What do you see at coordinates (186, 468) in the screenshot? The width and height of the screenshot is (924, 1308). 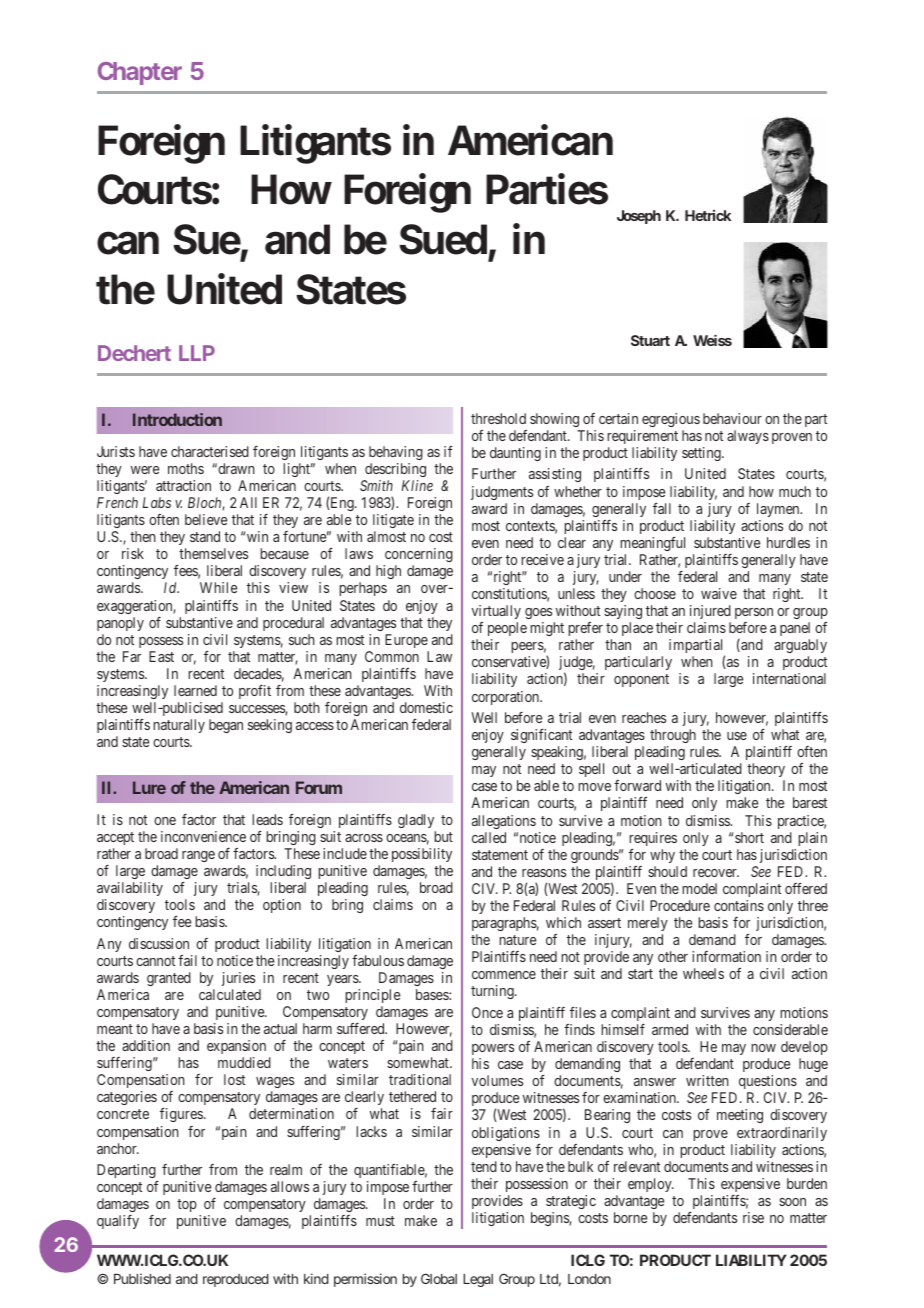 I see `moths` at bounding box center [186, 468].
